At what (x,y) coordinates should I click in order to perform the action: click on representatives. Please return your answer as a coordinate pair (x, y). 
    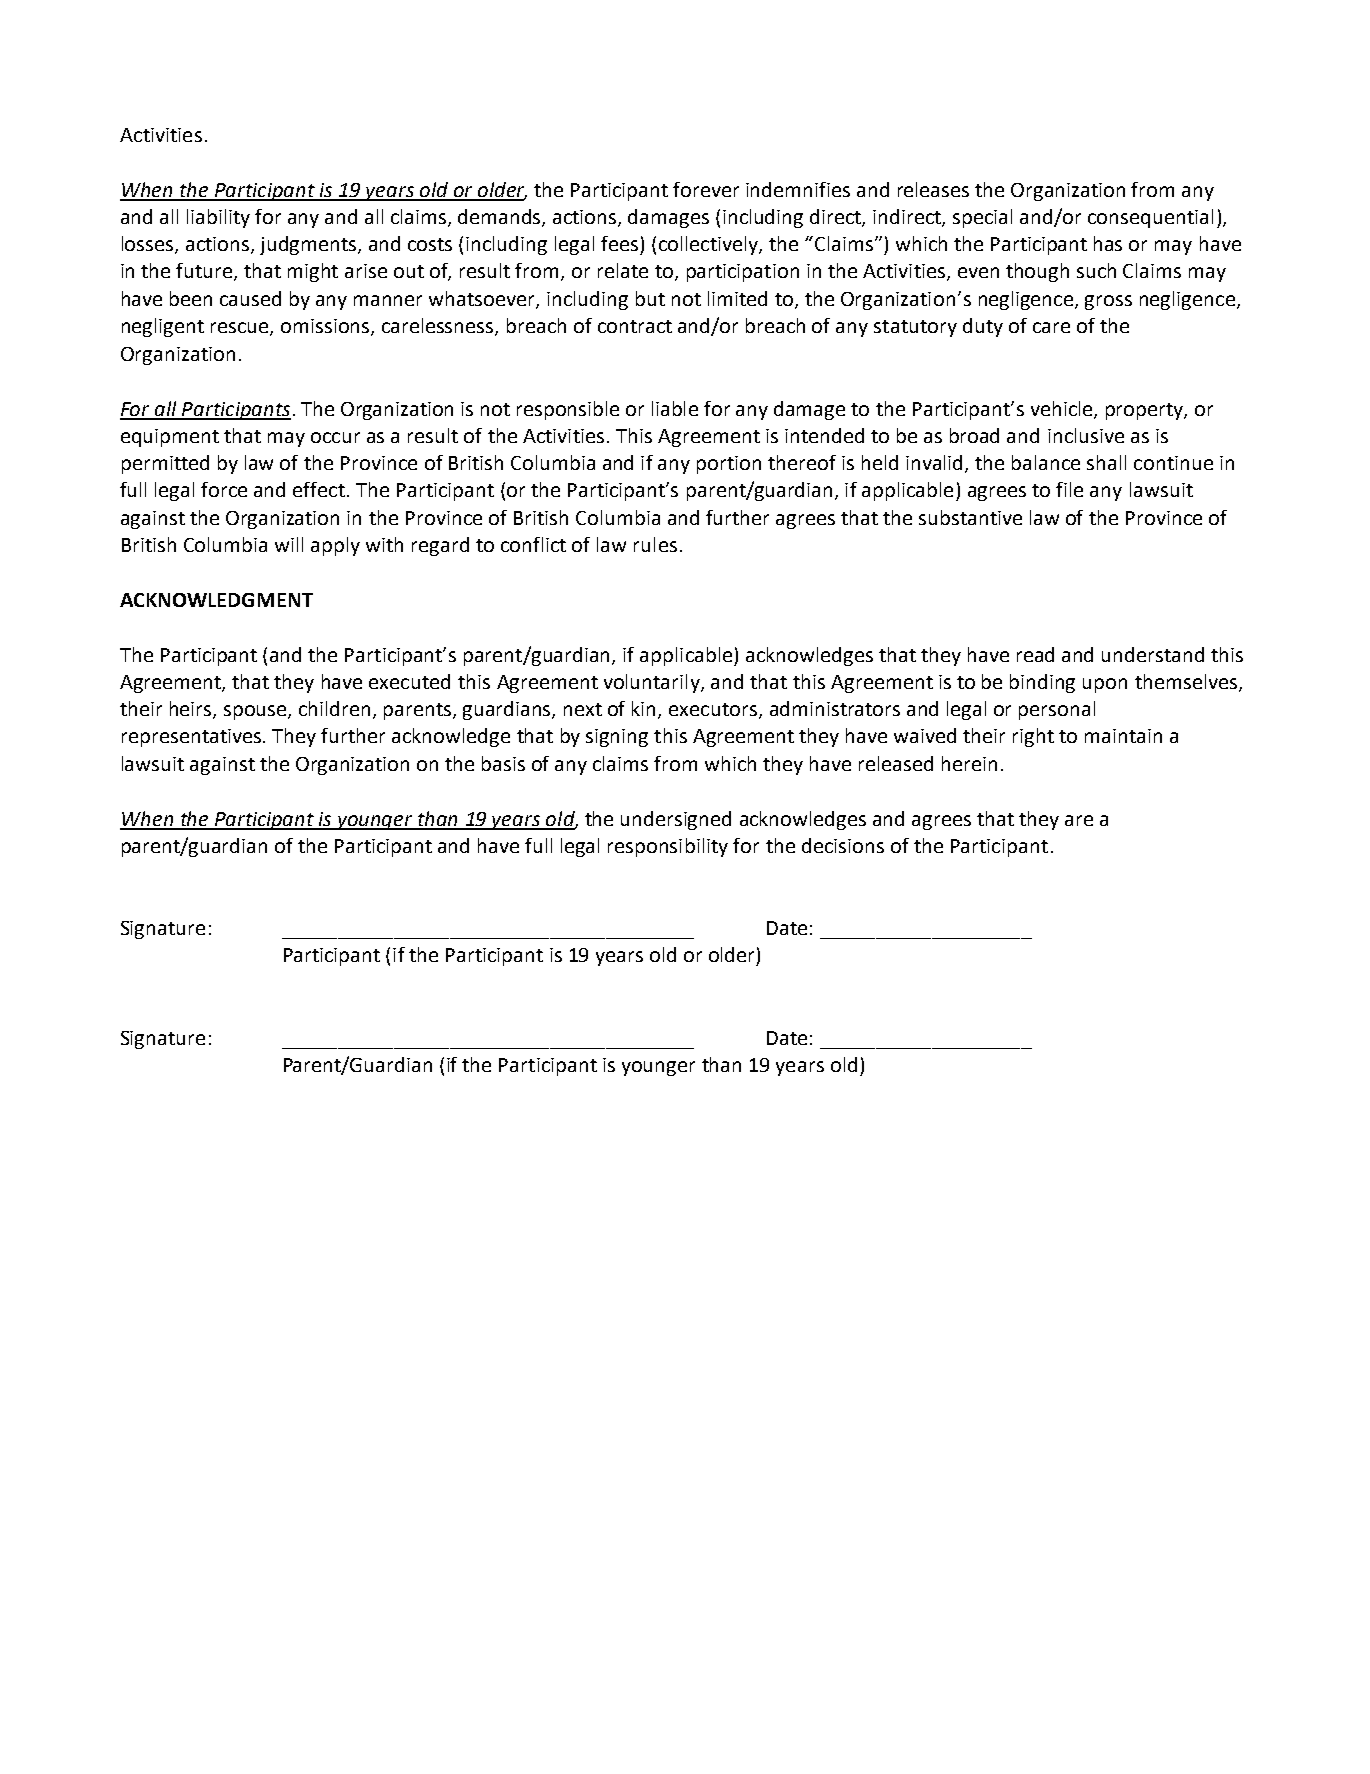
    Looking at the image, I should click on (193, 738).
